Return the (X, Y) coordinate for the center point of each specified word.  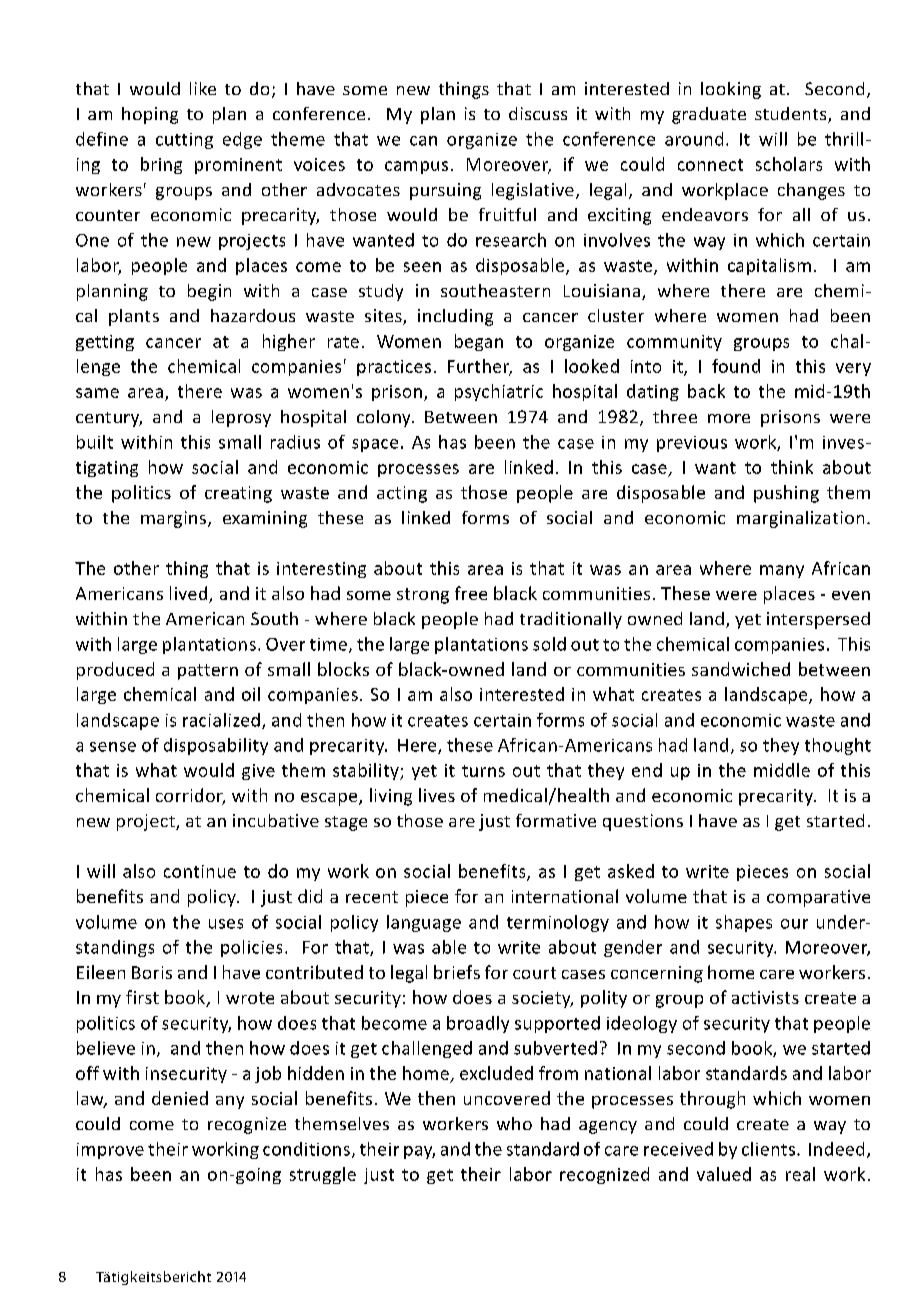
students (792, 115)
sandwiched (741, 669)
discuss (538, 113)
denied (180, 1098)
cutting (184, 141)
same (97, 393)
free (471, 593)
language (424, 923)
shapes (744, 923)
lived (190, 594)
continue (200, 871)
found (736, 366)
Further (480, 367)
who (514, 1123)
